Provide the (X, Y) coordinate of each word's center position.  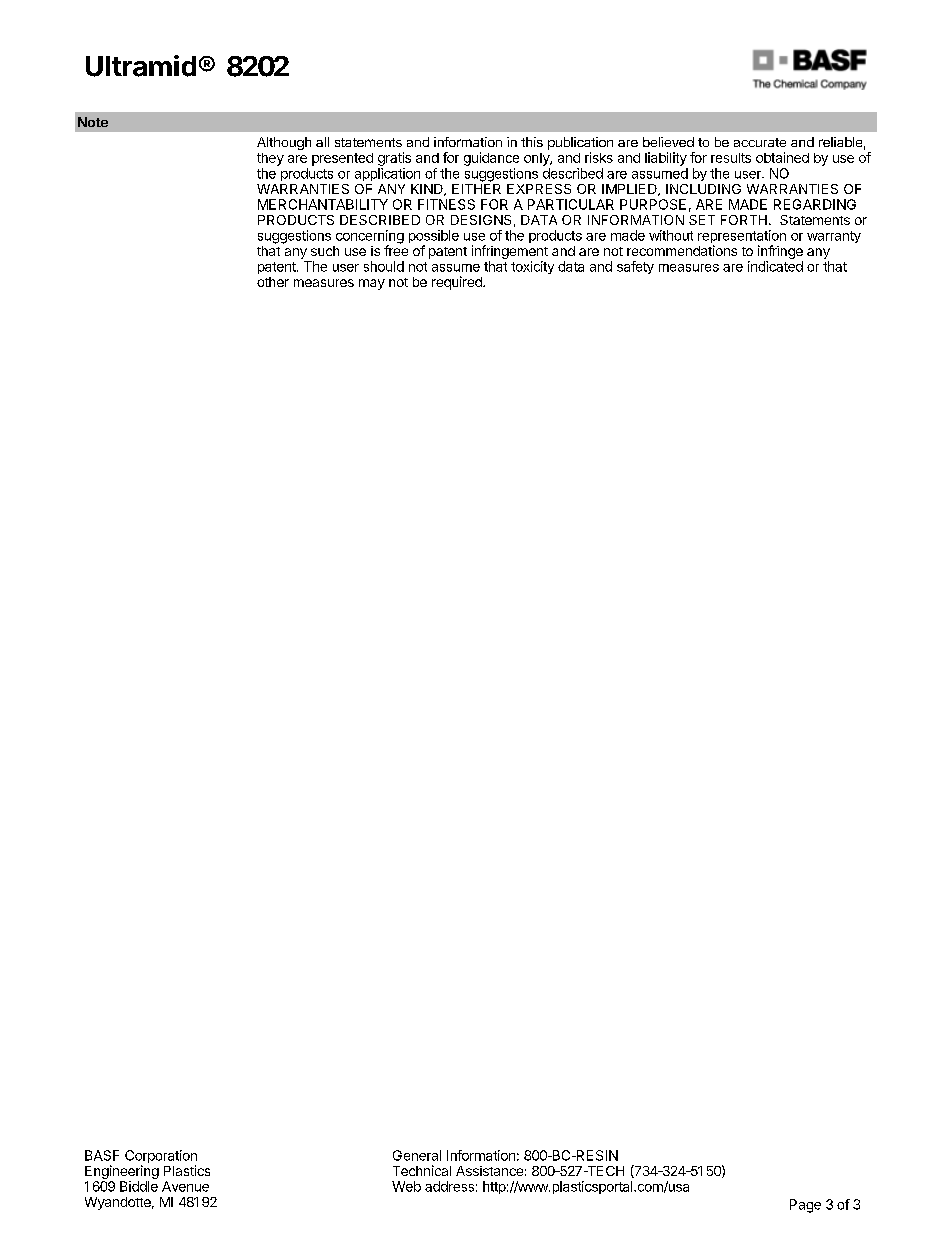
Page (805, 1206)
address (449, 1186)
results (731, 158)
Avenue (185, 1186)
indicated (775, 266)
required (458, 283)
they (270, 159)
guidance (491, 159)
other (273, 282)
